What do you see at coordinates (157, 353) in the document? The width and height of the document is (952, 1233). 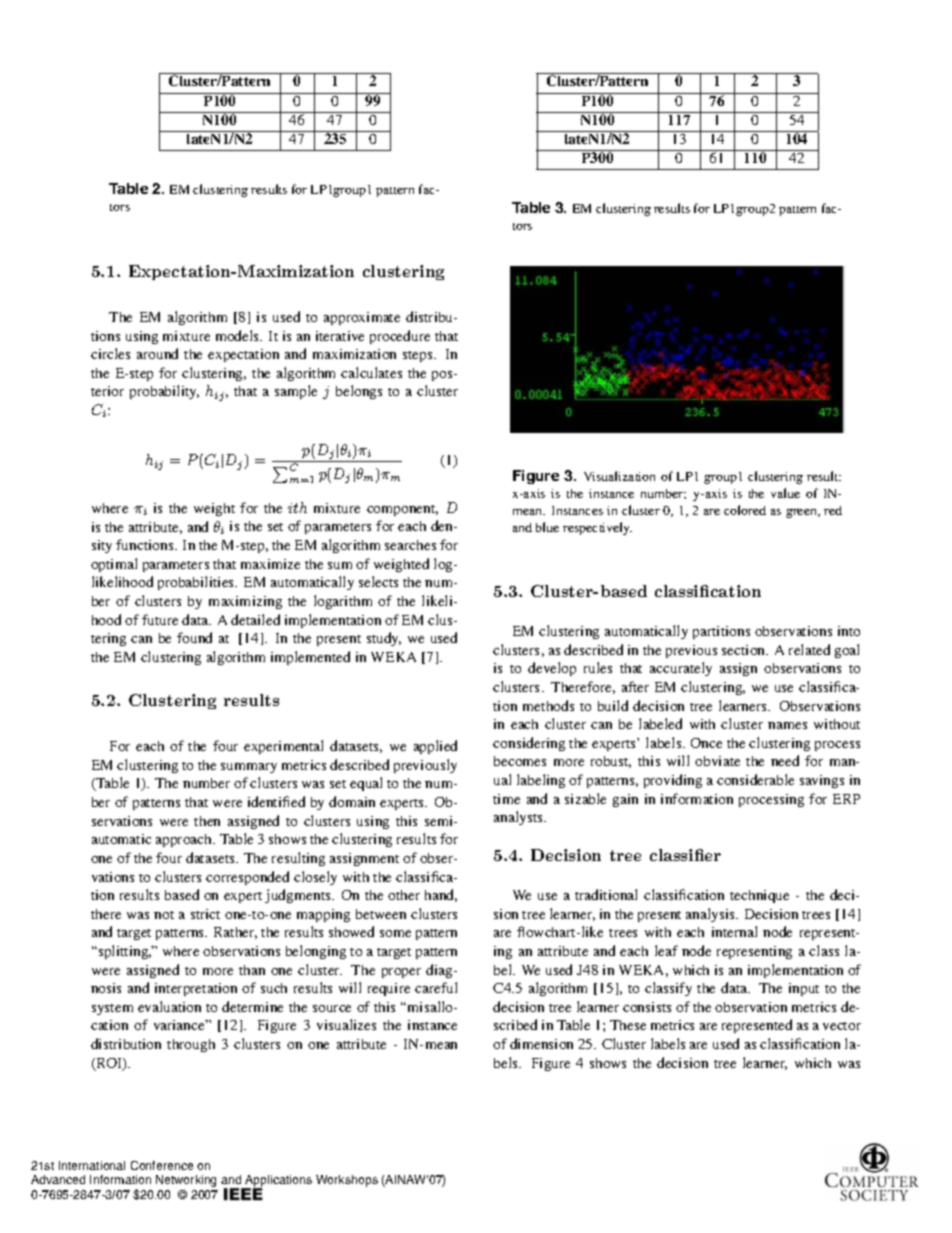 I see `around` at bounding box center [157, 353].
